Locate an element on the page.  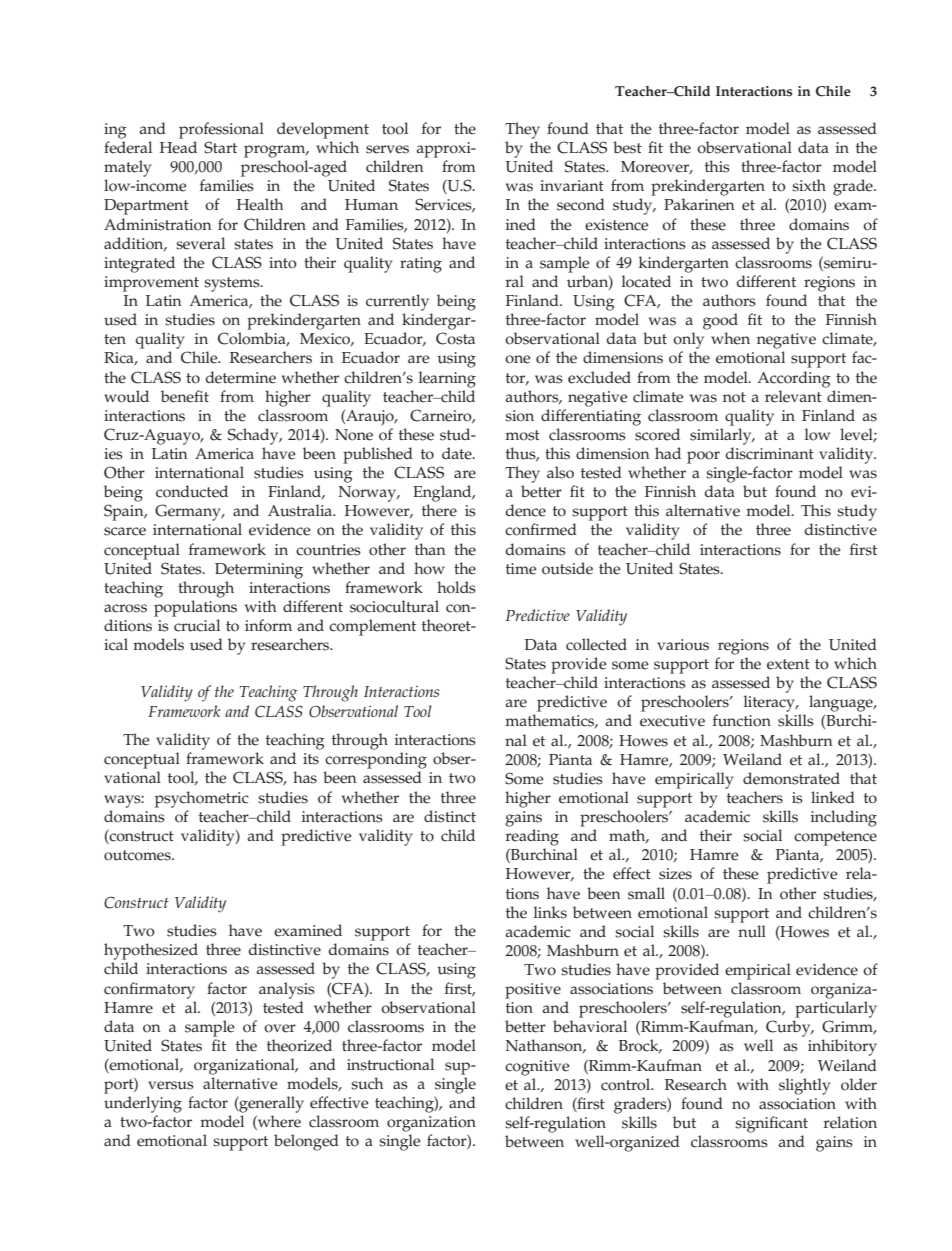
sixth is located at coordinates (809, 185).
